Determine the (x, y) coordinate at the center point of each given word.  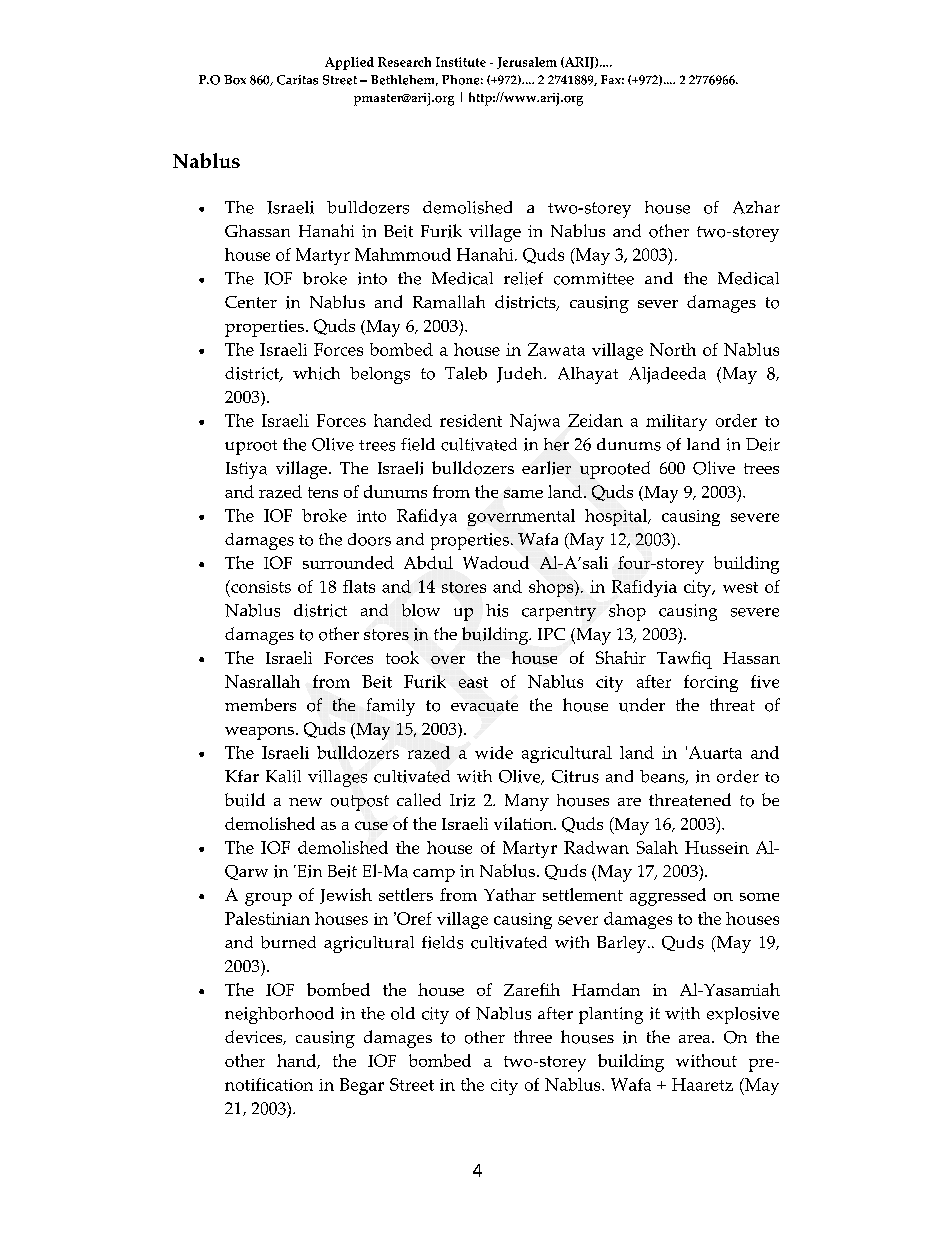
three (533, 1036)
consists (260, 586)
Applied (349, 63)
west (740, 587)
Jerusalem (527, 63)
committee (594, 278)
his (497, 610)
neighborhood (279, 1015)
